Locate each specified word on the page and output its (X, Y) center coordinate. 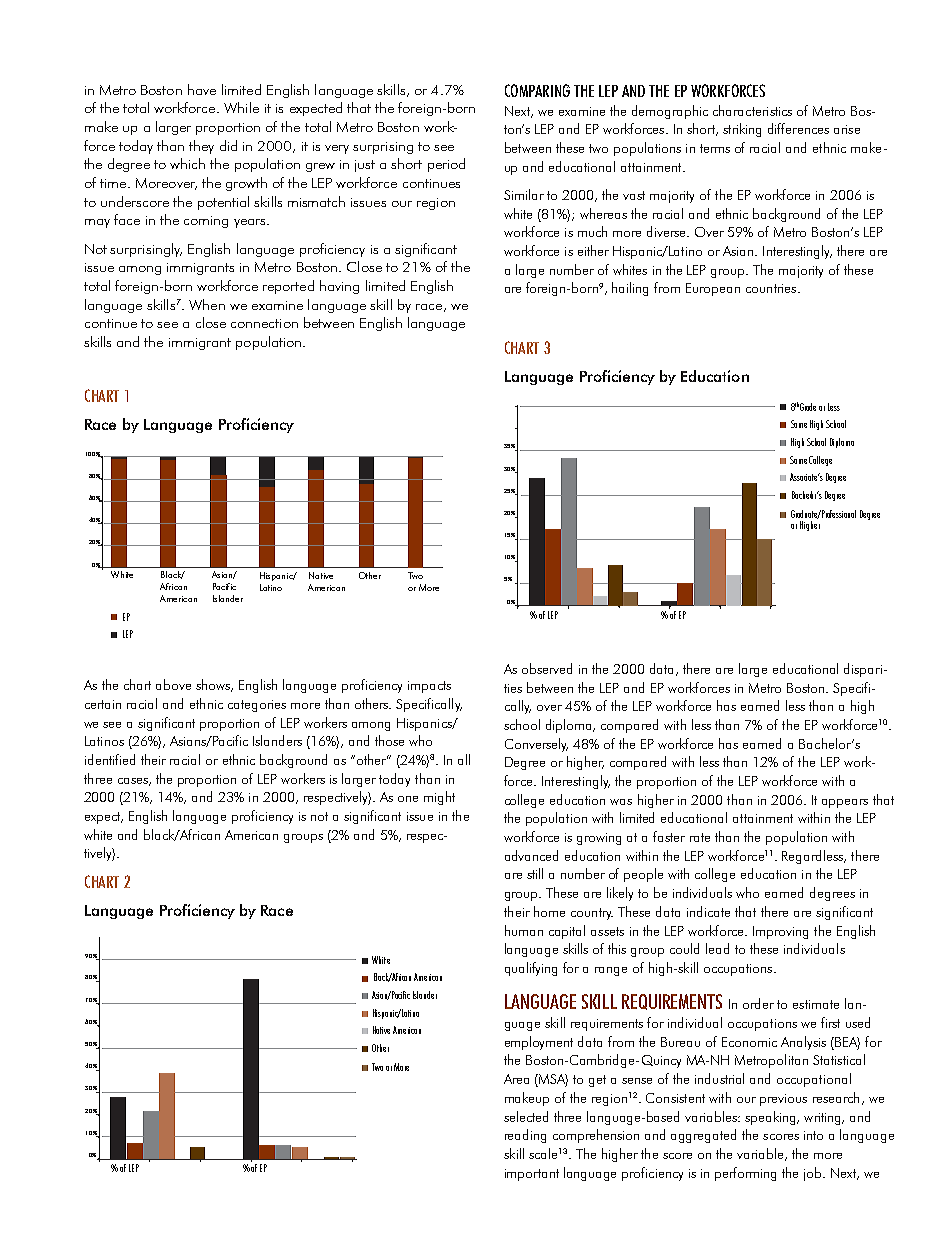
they (201, 147)
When (207, 304)
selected (526, 1116)
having (339, 287)
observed (547, 668)
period (446, 165)
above (173, 684)
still (535, 873)
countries (772, 288)
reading (525, 1136)
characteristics (752, 110)
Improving (780, 932)
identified (110, 759)
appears (845, 803)
